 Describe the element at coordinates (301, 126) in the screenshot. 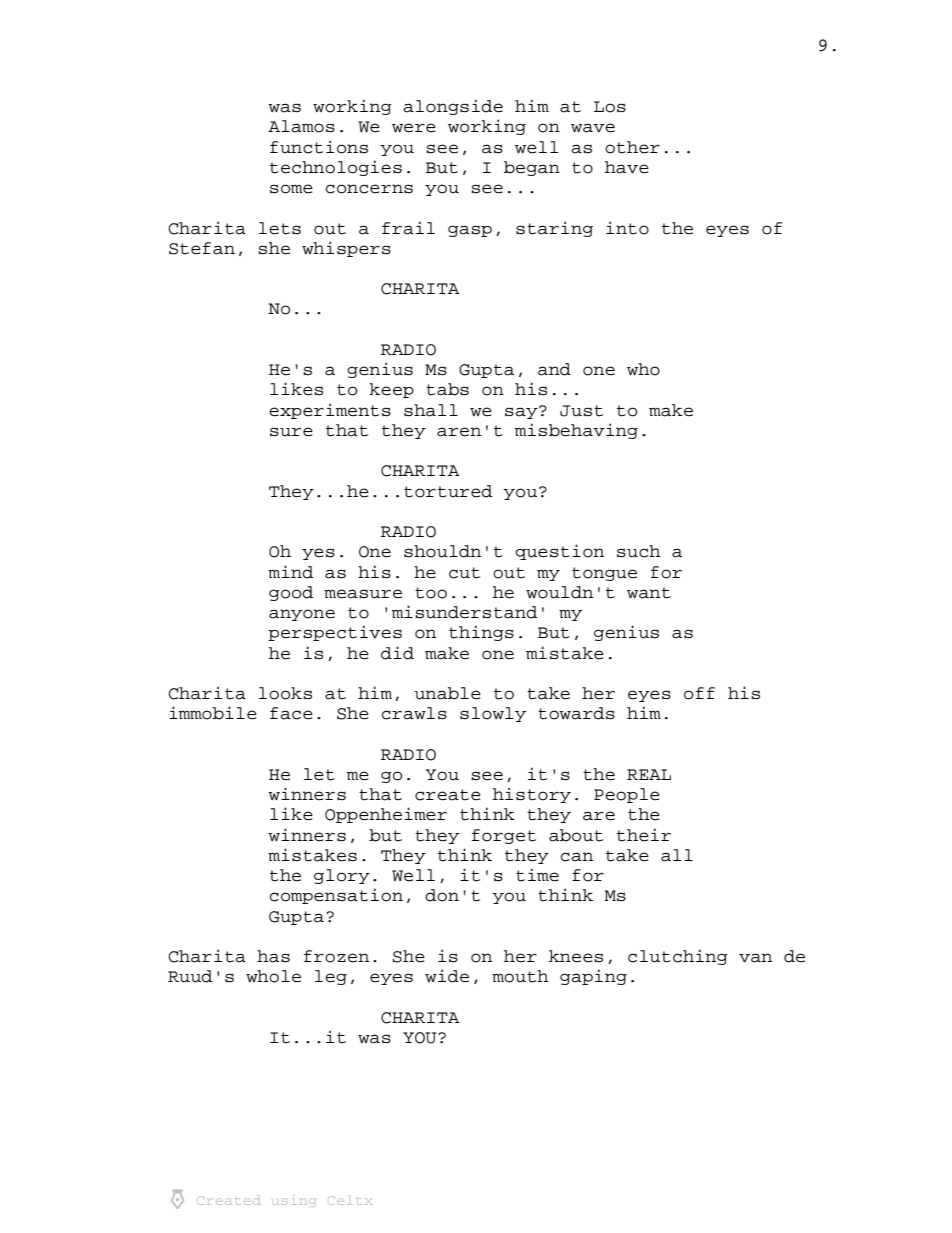

I see `Alamos` at that location.
